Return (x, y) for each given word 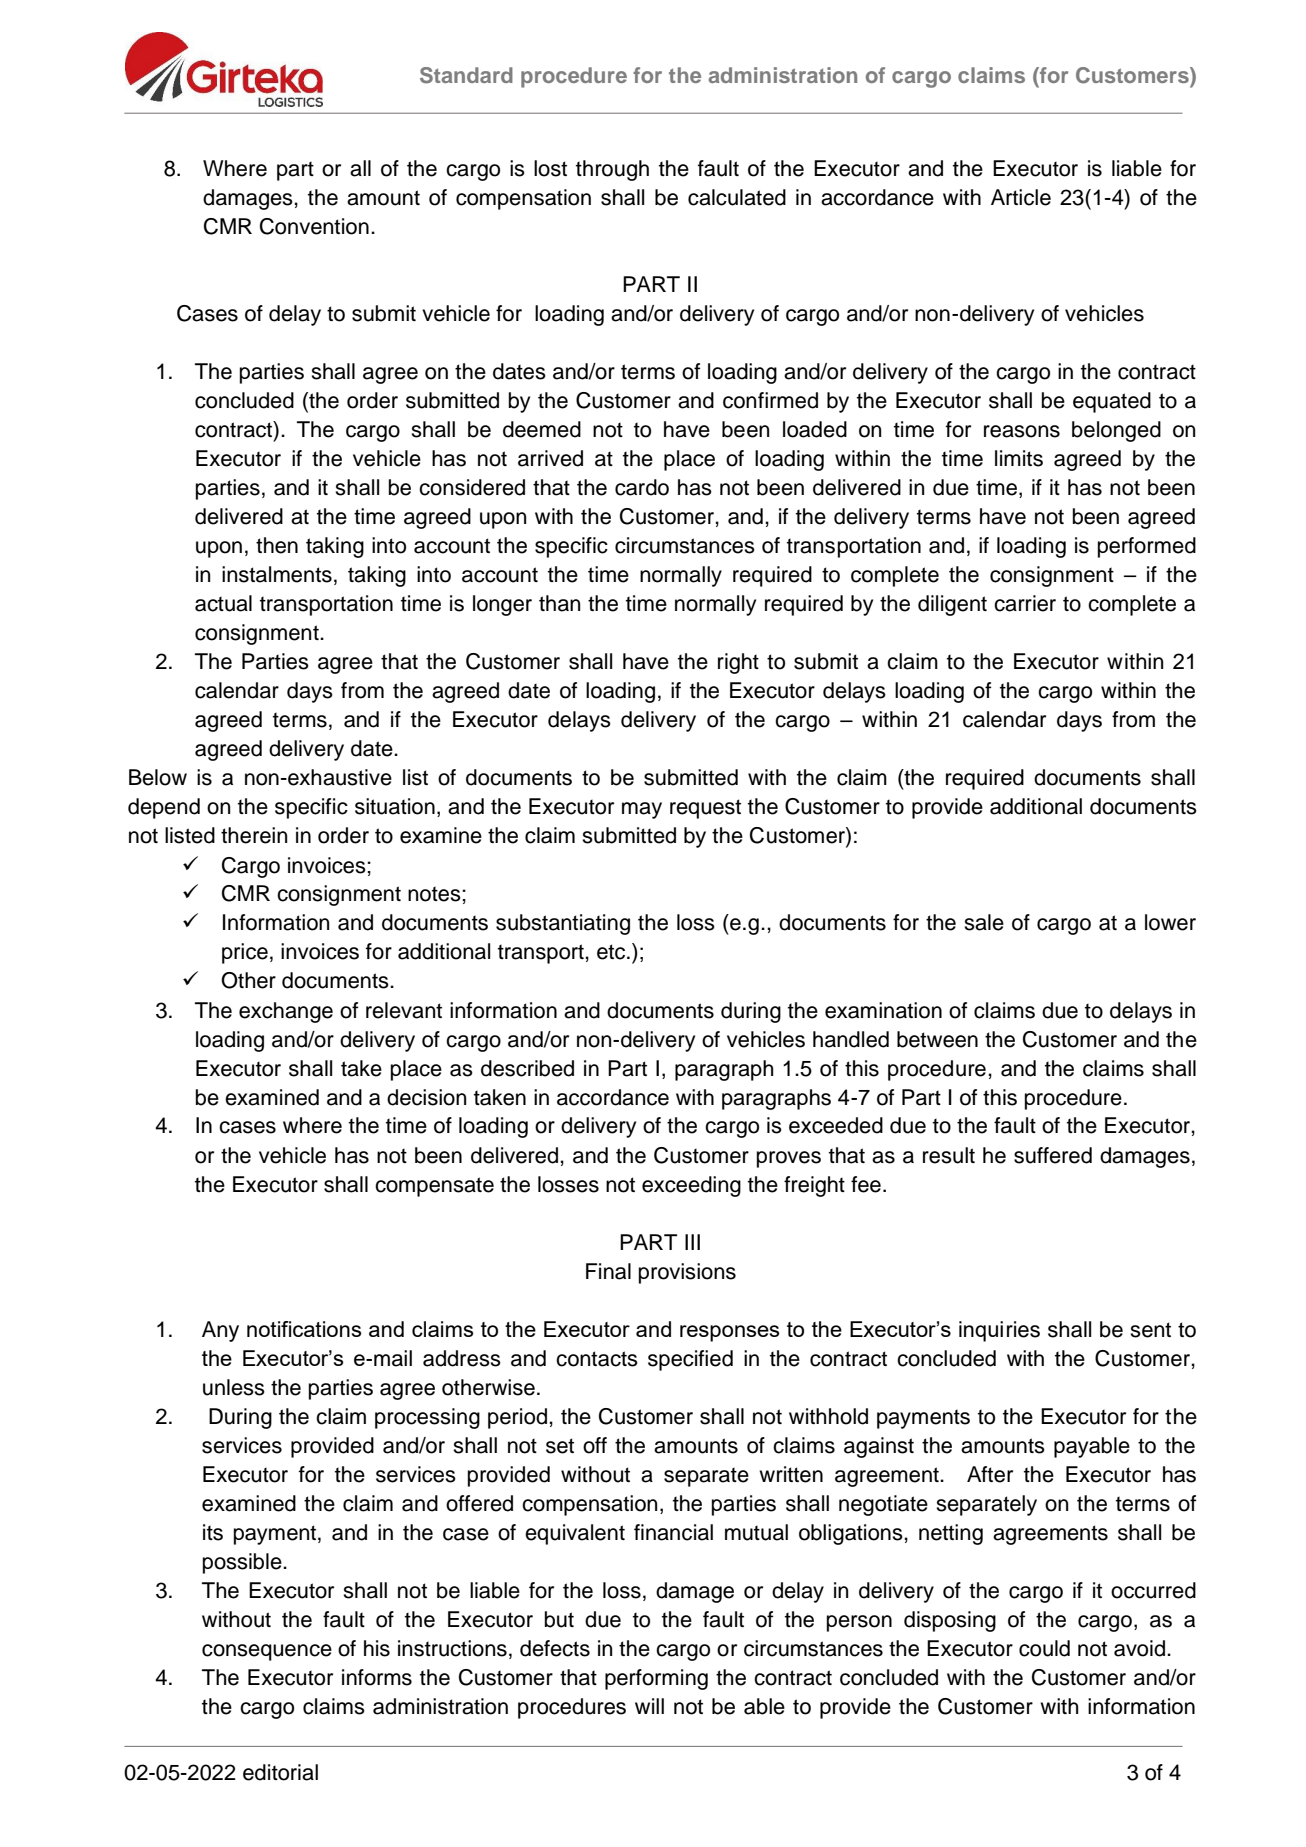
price (245, 953)
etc (612, 952)
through (612, 170)
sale (984, 922)
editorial (280, 1772)
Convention (314, 226)
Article (1021, 197)
